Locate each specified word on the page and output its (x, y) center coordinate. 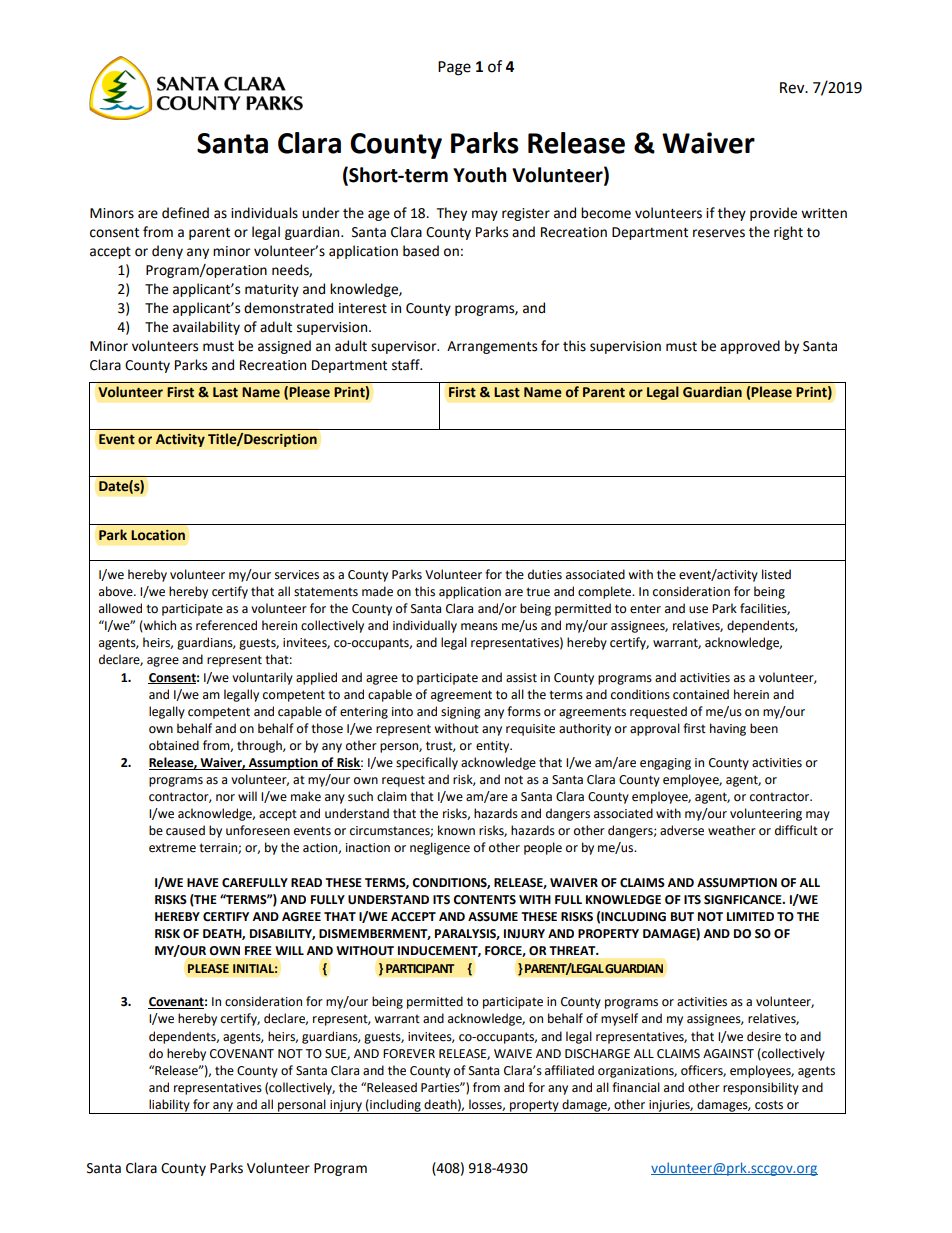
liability (169, 1106)
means (479, 627)
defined (185, 213)
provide (773, 214)
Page (454, 68)
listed (776, 574)
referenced (226, 625)
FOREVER (409, 1054)
